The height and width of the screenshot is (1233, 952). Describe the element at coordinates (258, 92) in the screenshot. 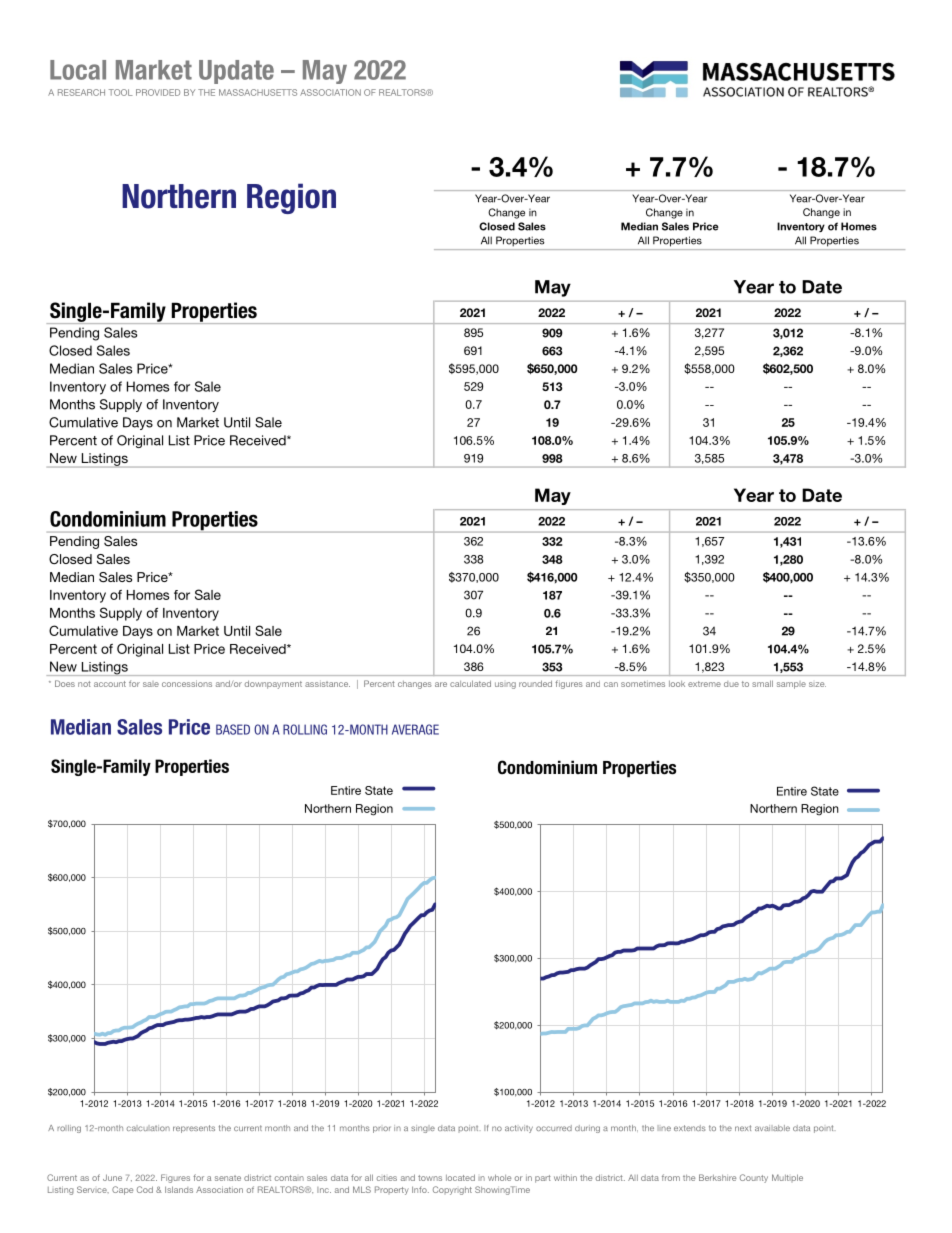

I see `MASSACHUSETTS` at that location.
